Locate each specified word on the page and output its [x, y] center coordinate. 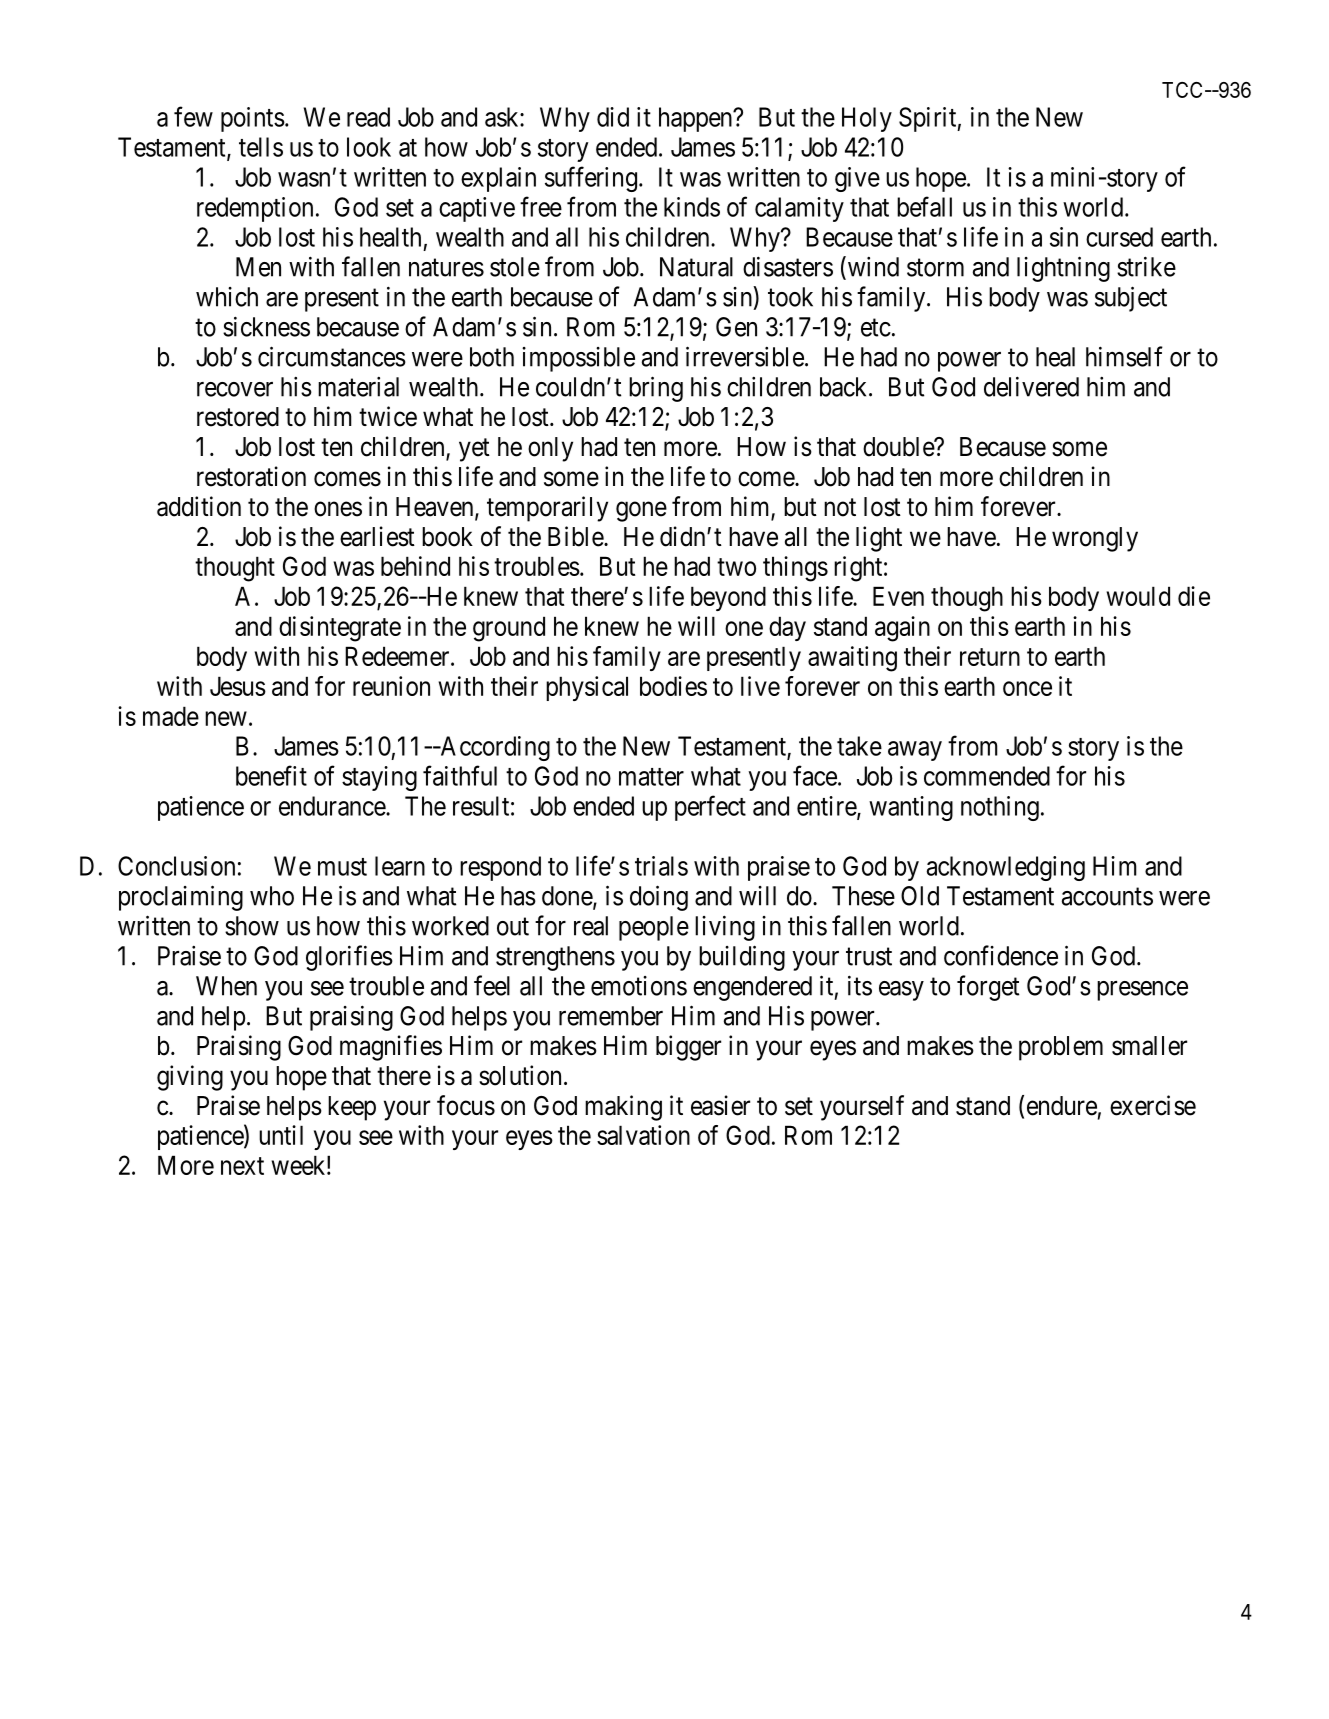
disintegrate [340, 629]
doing [659, 898]
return [990, 657]
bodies [673, 686]
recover [235, 389]
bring [656, 389]
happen [697, 119]
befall [924, 206]
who [272, 896]
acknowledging [1006, 868]
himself [1124, 356]
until [281, 1135]
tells [261, 147]
